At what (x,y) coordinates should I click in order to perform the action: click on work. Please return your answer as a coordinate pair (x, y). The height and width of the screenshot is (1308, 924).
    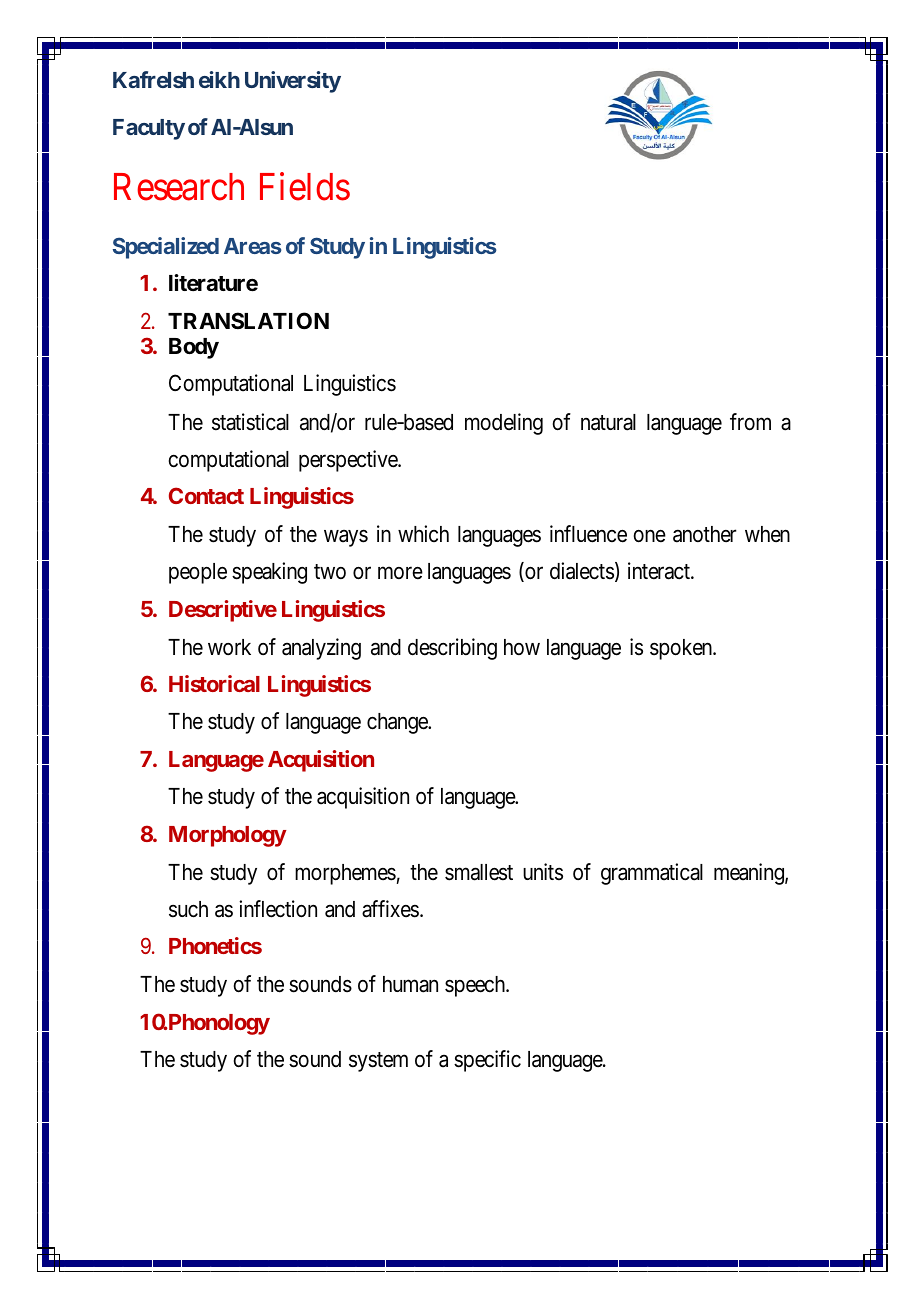
    Looking at the image, I should click on (229, 647).
